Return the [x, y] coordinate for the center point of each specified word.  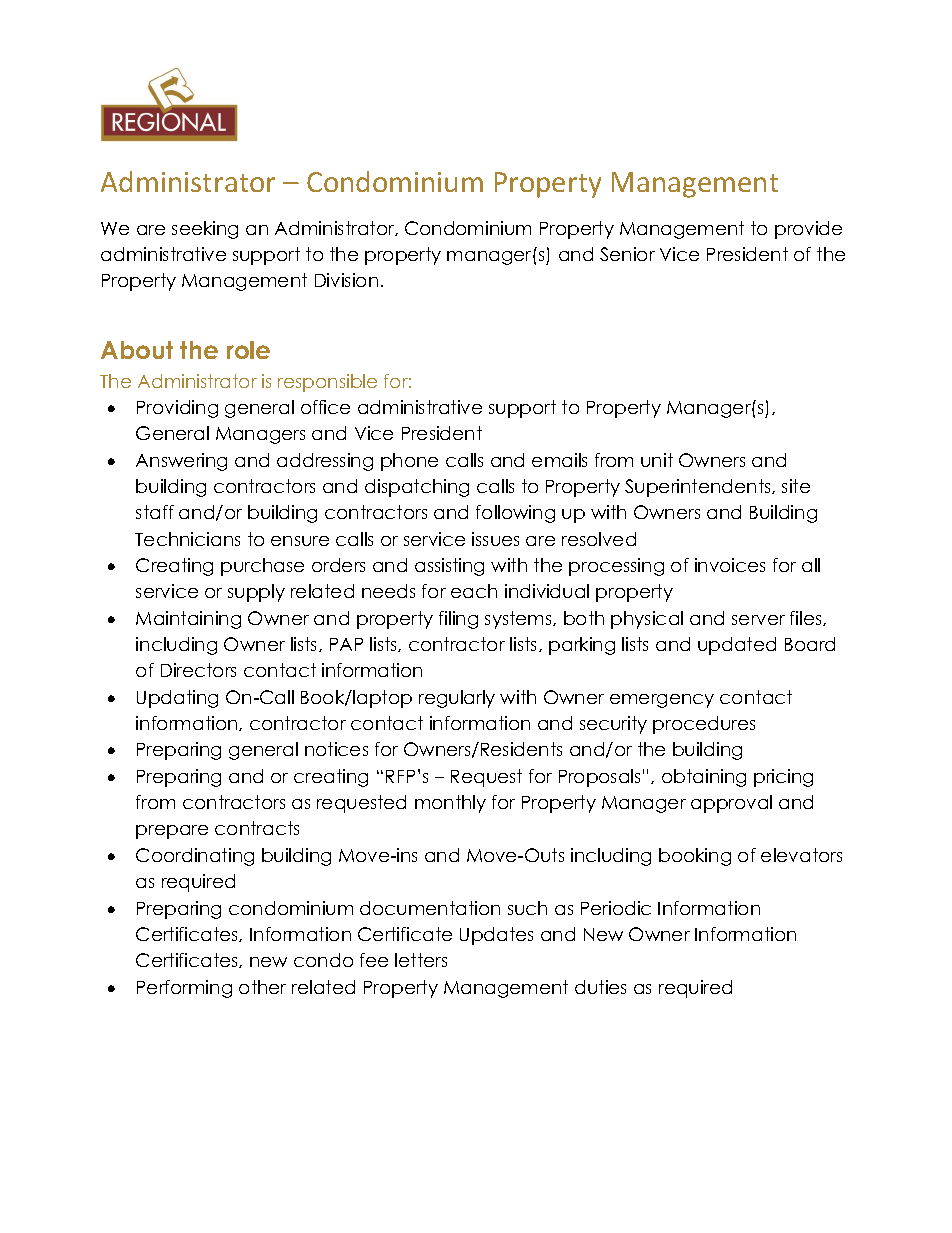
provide [808, 230]
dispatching [417, 488]
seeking [205, 230]
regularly [457, 699]
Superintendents [699, 488]
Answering [181, 462]
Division [346, 280]
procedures [704, 725]
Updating [177, 699]
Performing [184, 989]
